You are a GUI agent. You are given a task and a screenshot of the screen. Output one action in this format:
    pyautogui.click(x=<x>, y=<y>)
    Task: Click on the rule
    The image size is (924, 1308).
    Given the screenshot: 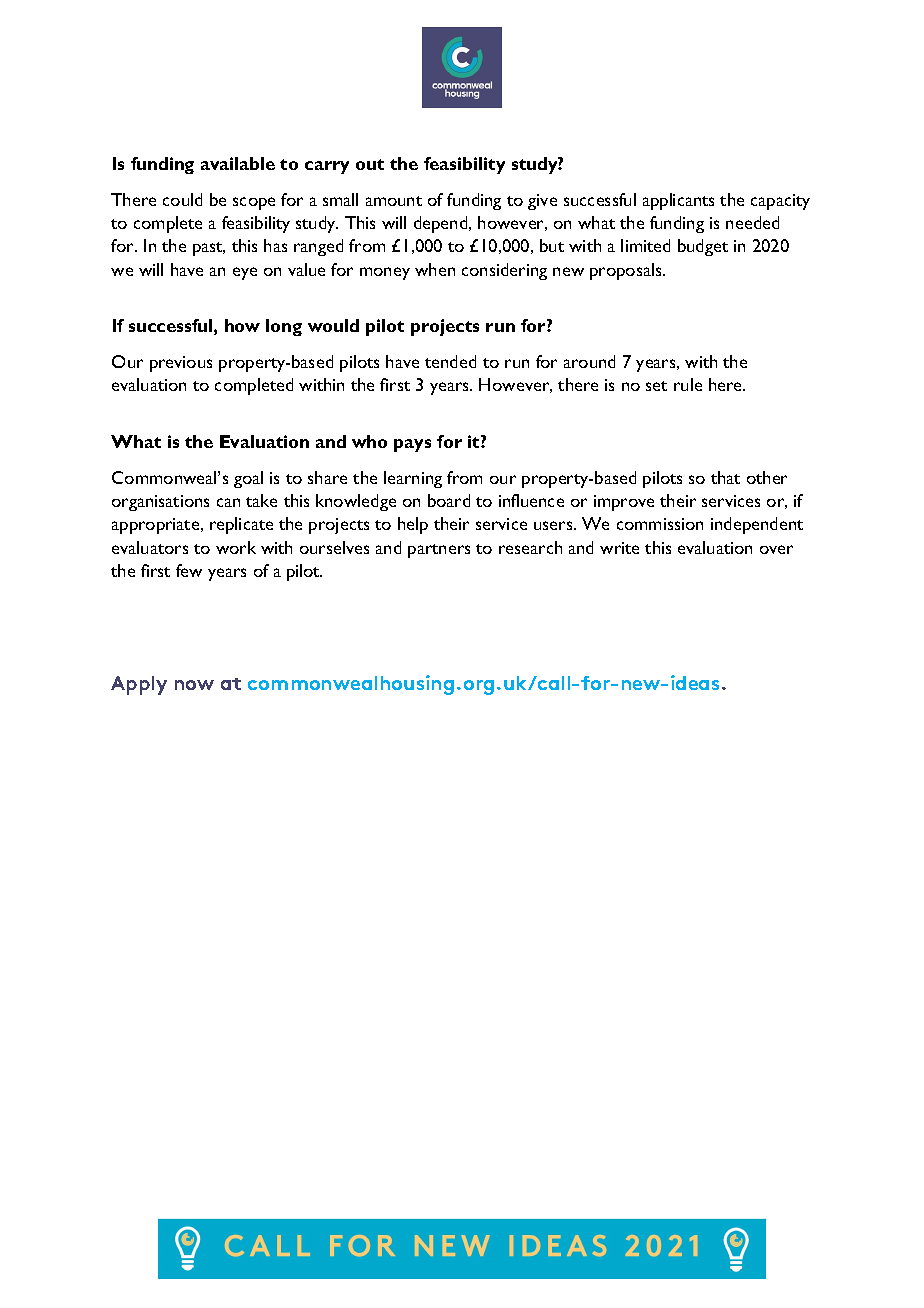 What is the action you would take?
    pyautogui.click(x=688, y=384)
